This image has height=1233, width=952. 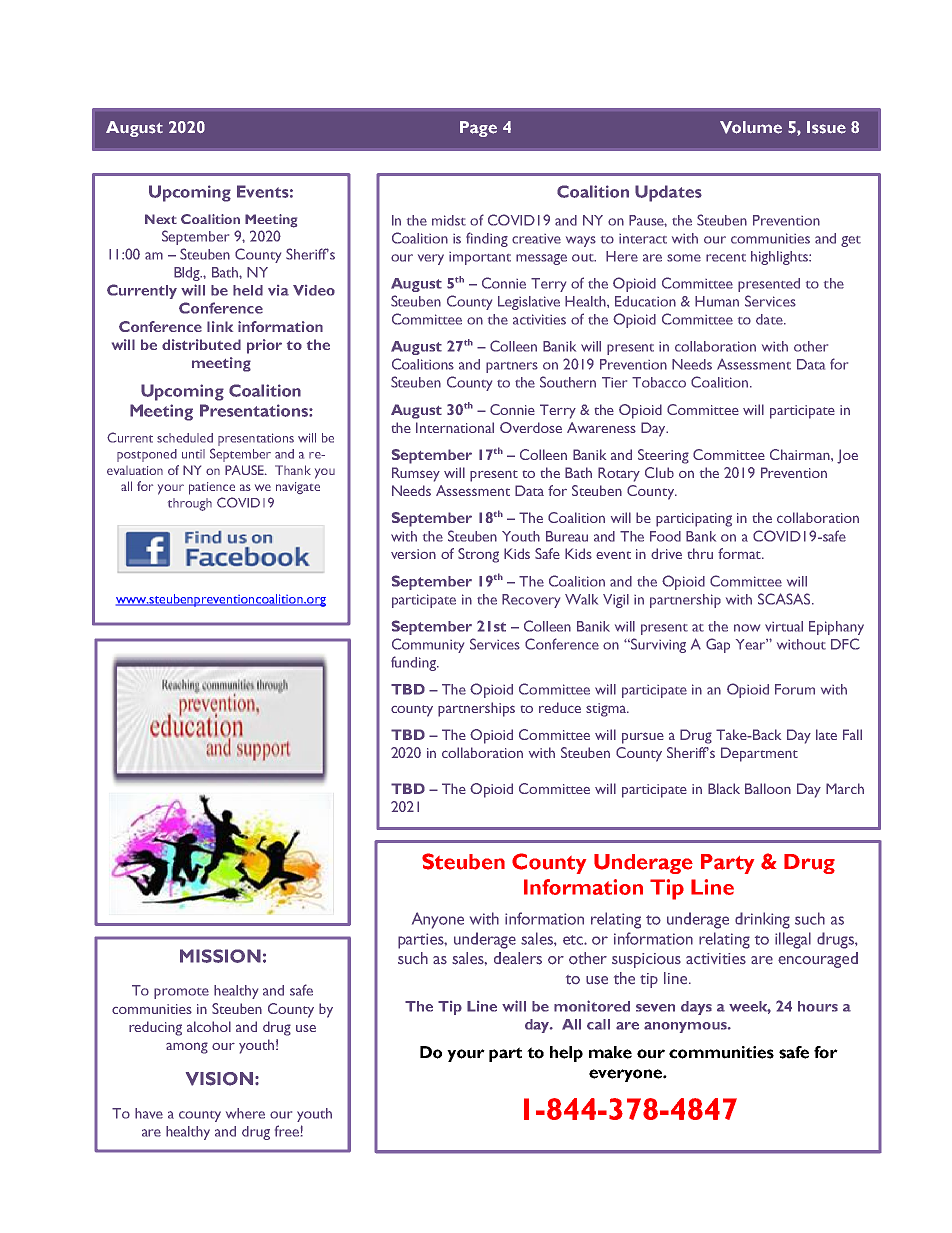 What do you see at coordinates (438, 920) in the image?
I see `Anyone` at bounding box center [438, 920].
